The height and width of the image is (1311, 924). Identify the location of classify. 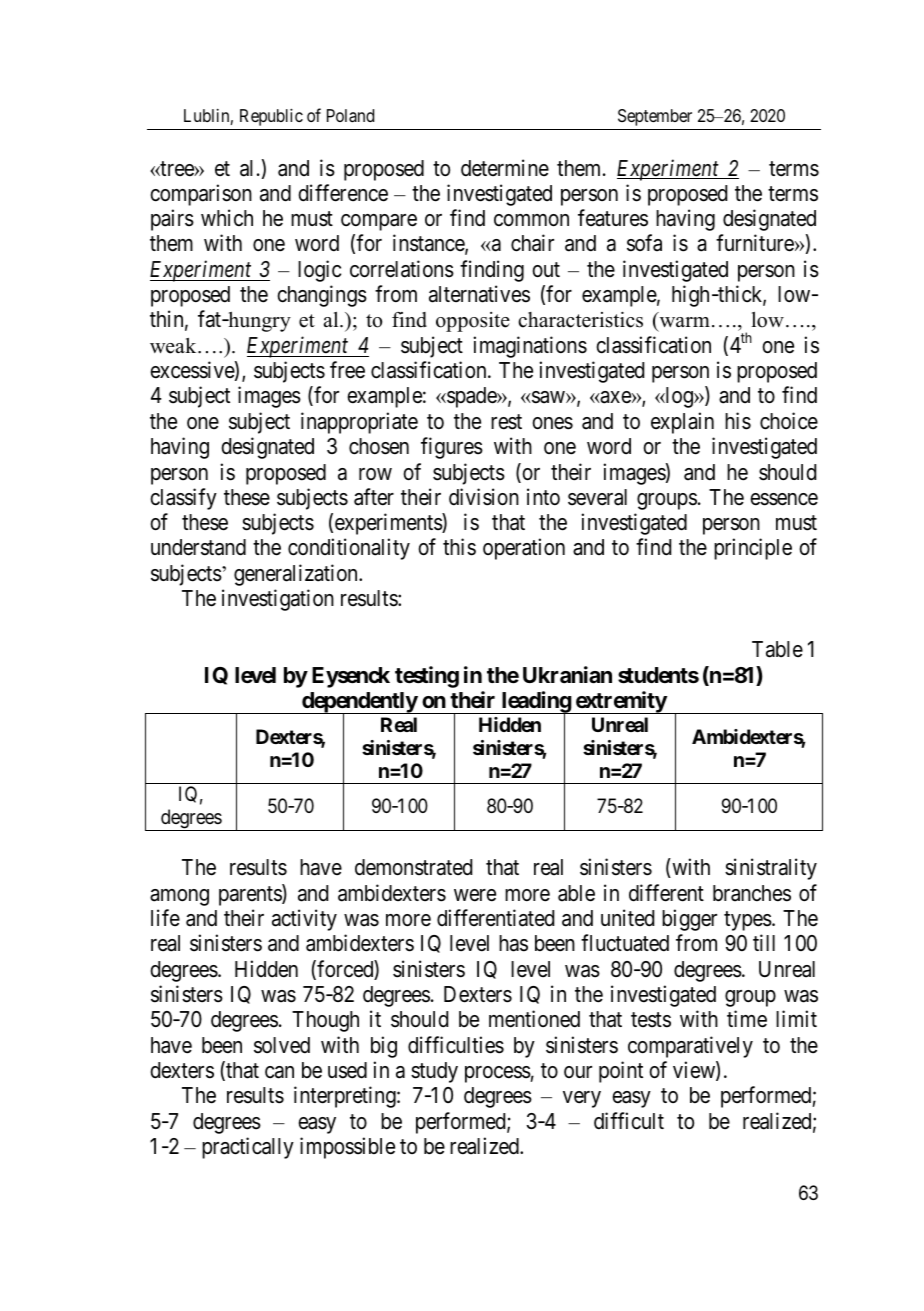
(183, 499).
